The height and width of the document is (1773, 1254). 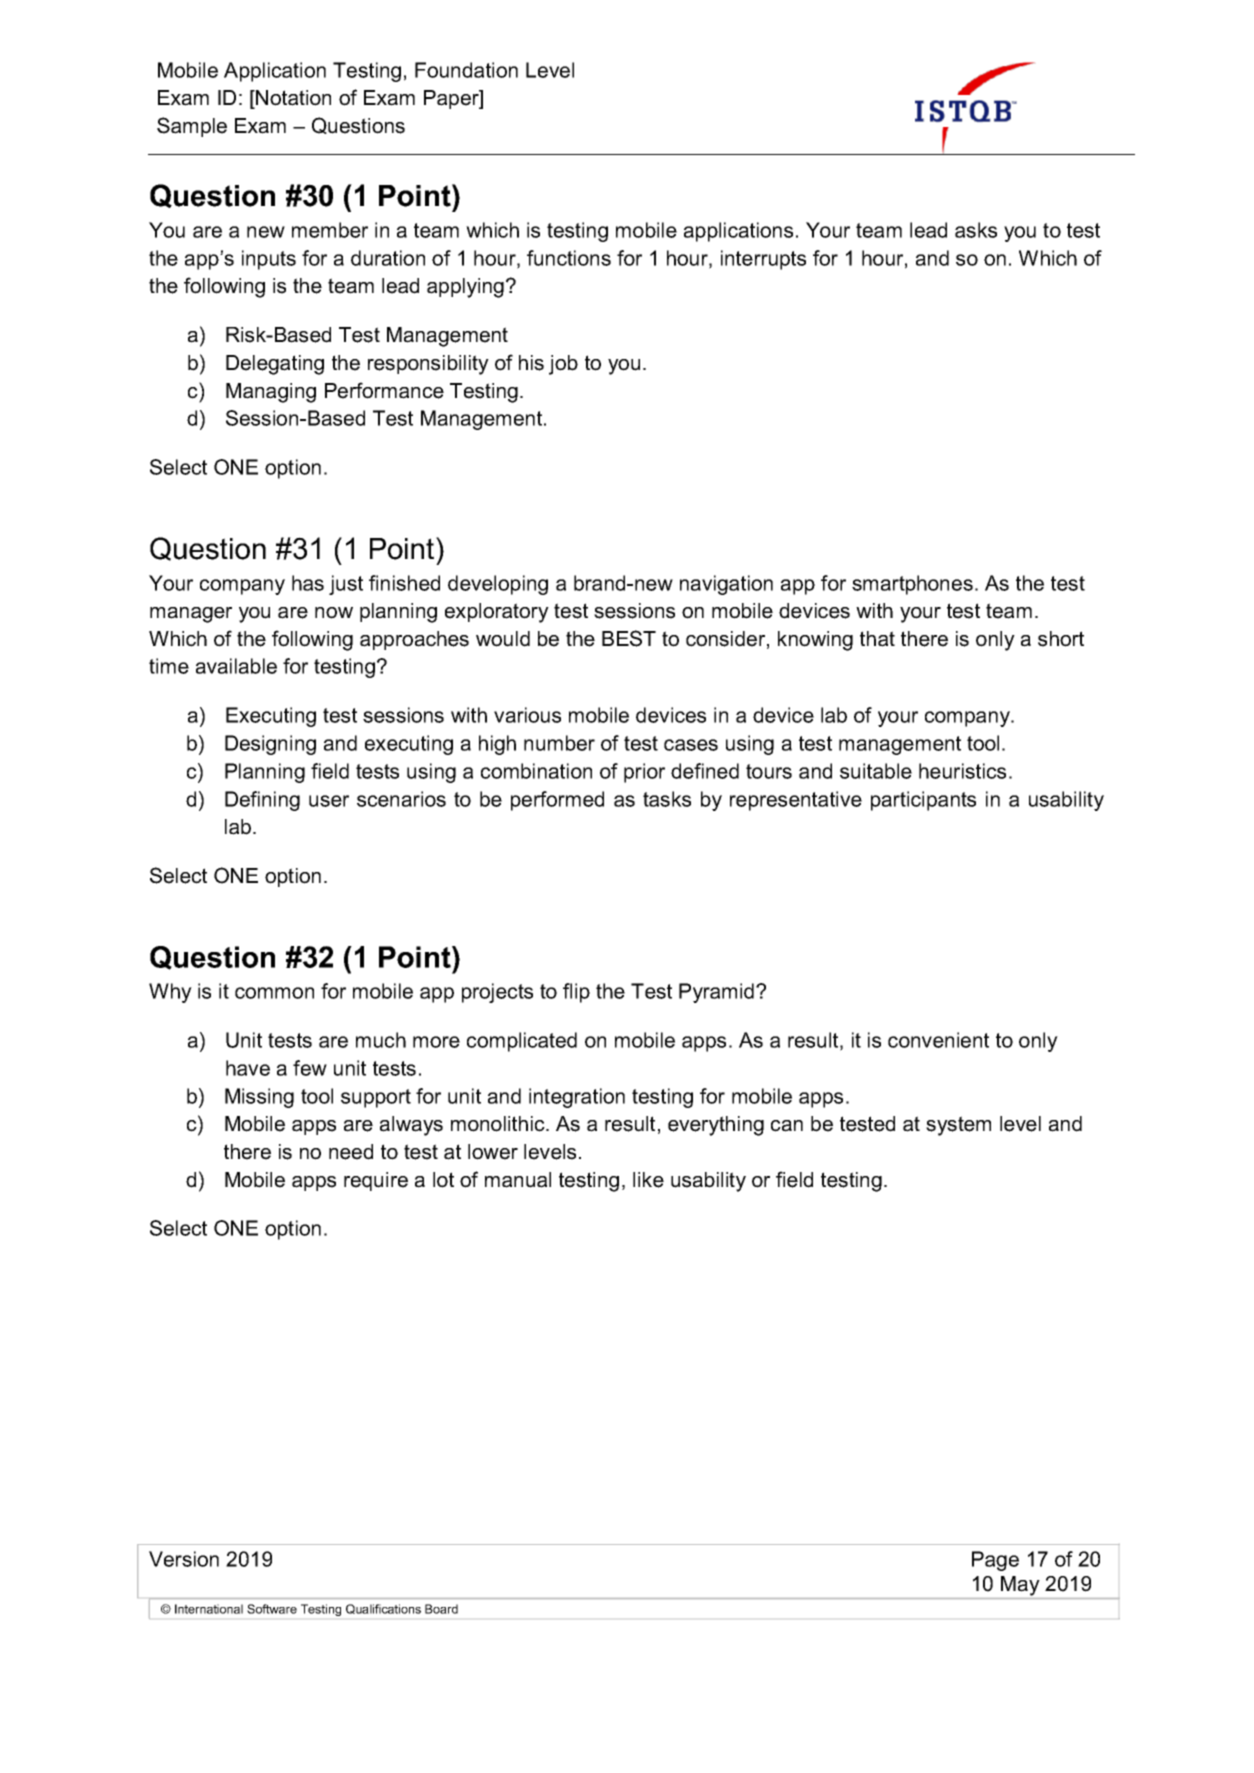 What do you see at coordinates (351, 1152) in the document?
I see `need` at bounding box center [351, 1152].
